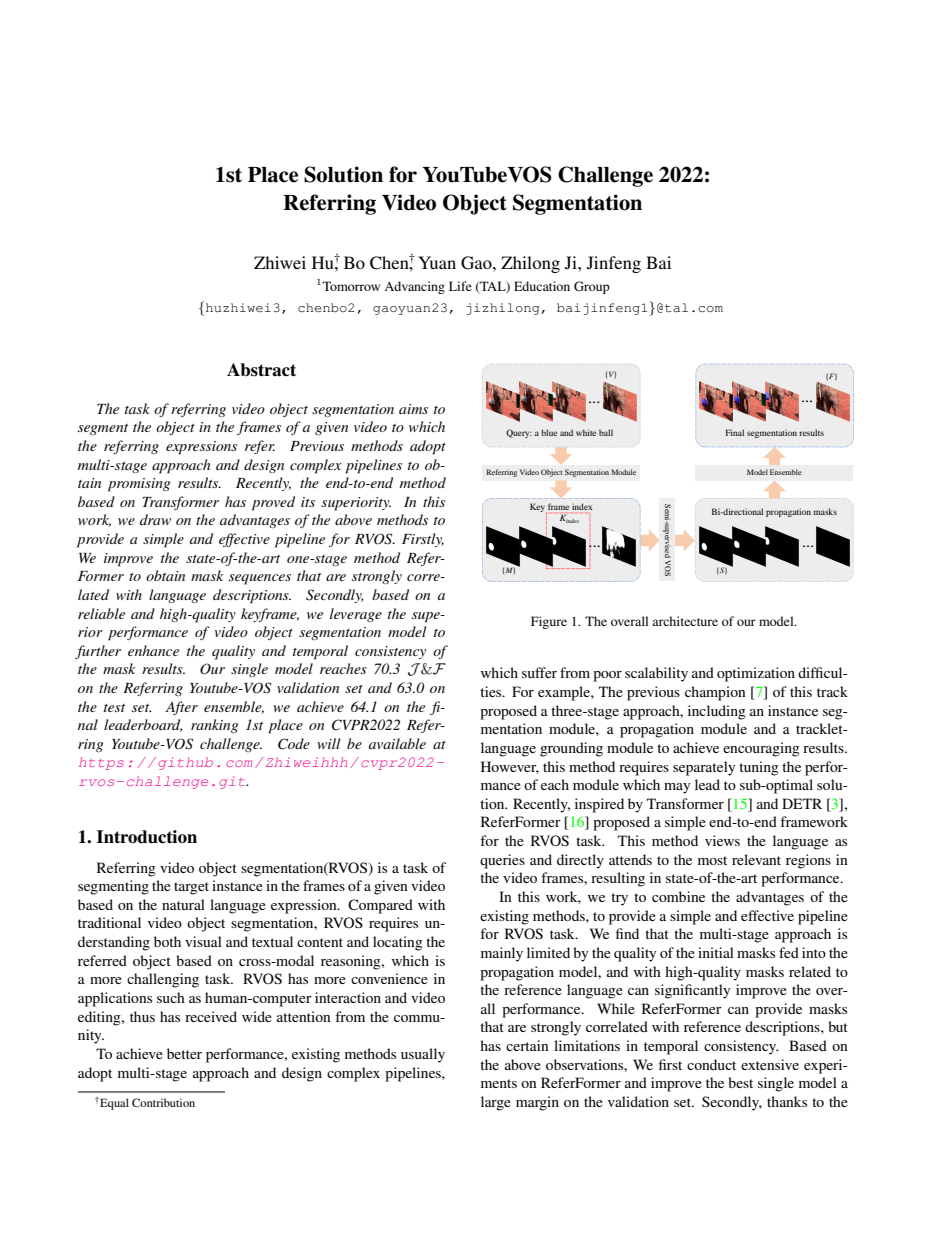 The height and width of the page is (1233, 952). What do you see at coordinates (423, 1055) in the page?
I see `usually` at bounding box center [423, 1055].
